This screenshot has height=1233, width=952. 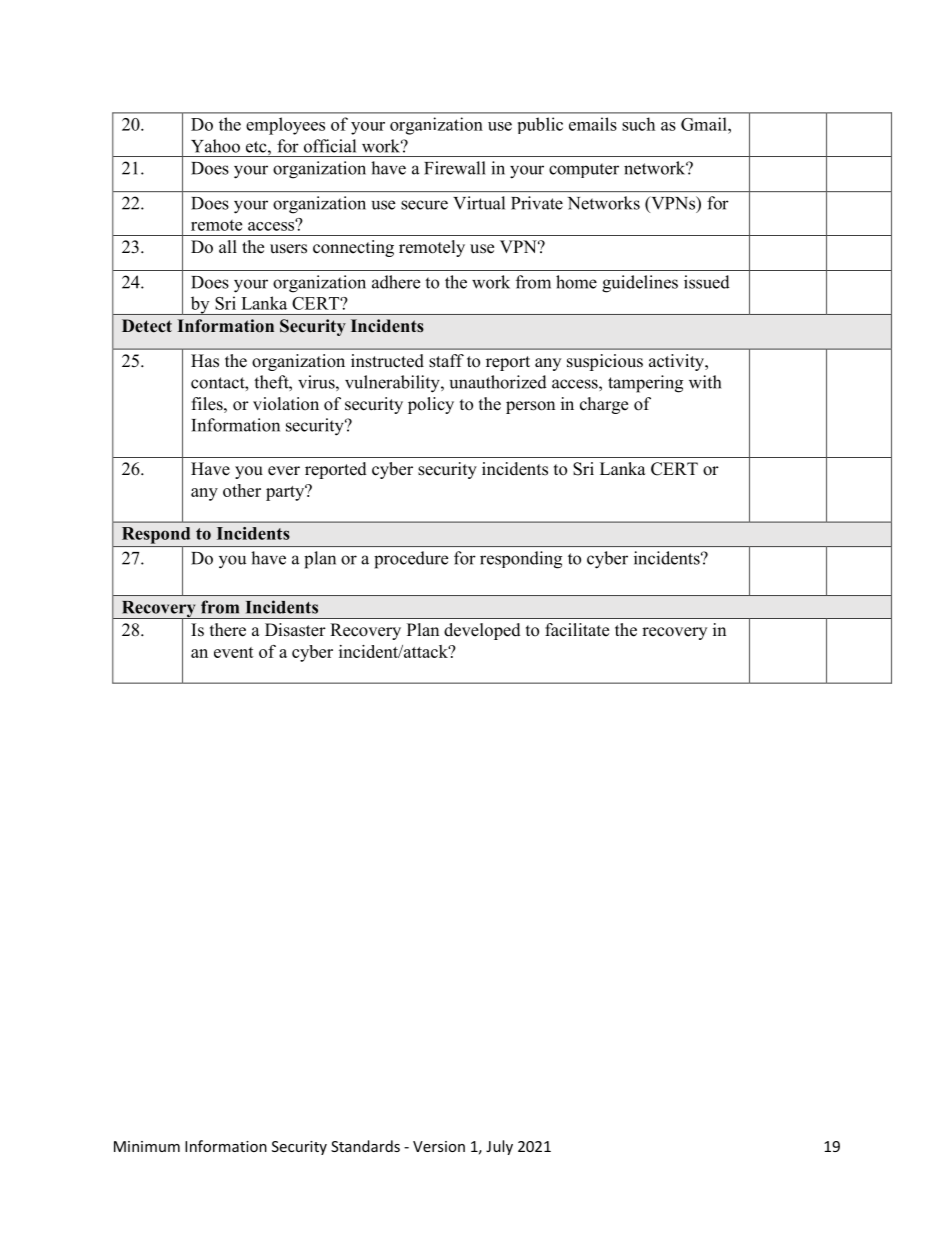 I want to click on Has, so click(x=205, y=361).
